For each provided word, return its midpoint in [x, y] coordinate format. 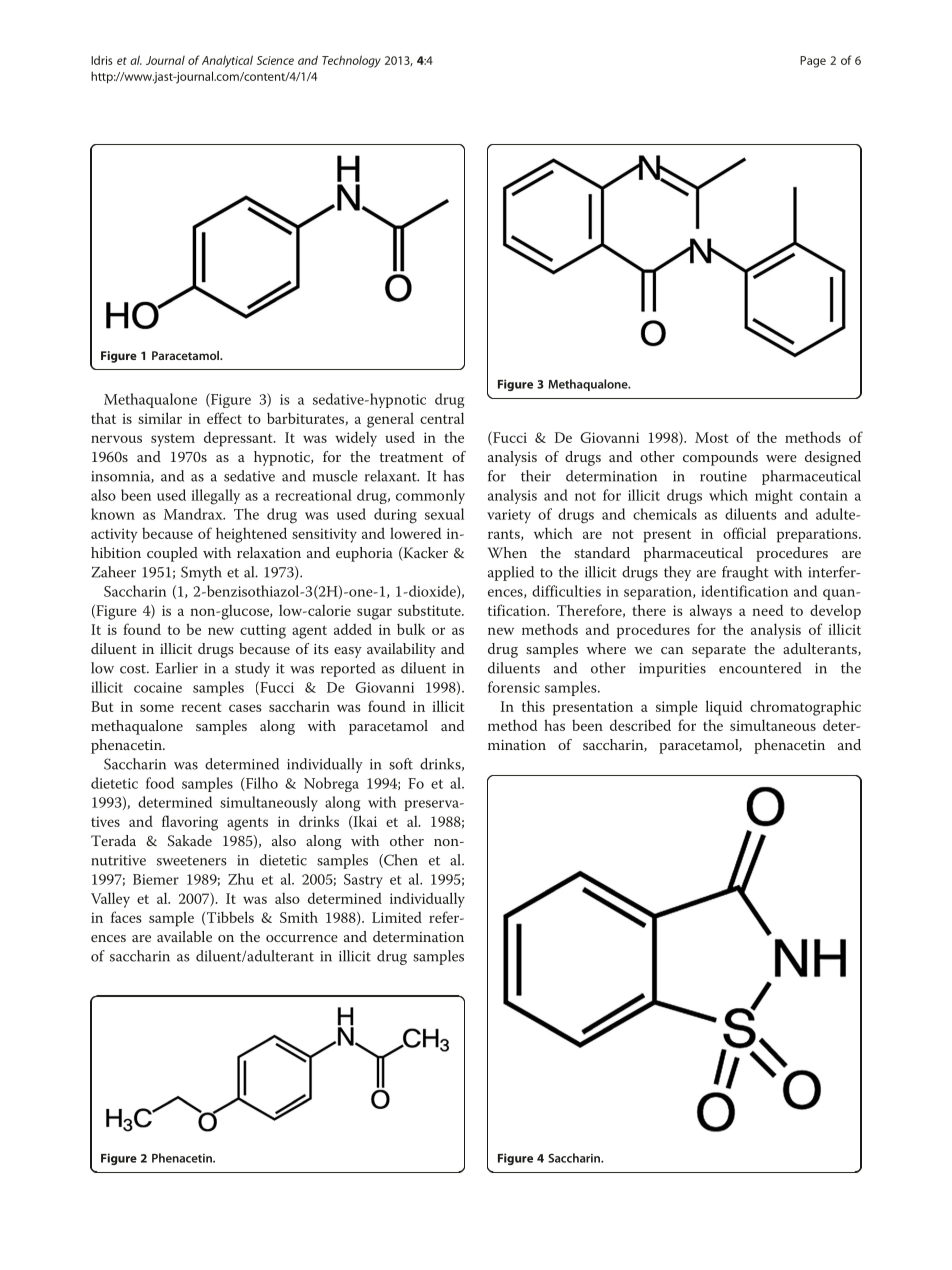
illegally [215, 497]
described [640, 725]
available [184, 936]
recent [201, 707]
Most [711, 437]
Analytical [227, 61]
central [442, 418]
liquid [724, 708]
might [774, 496]
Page [813, 62]
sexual [444, 514]
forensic [514, 687]
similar [160, 418]
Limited [397, 917]
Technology [351, 61]
